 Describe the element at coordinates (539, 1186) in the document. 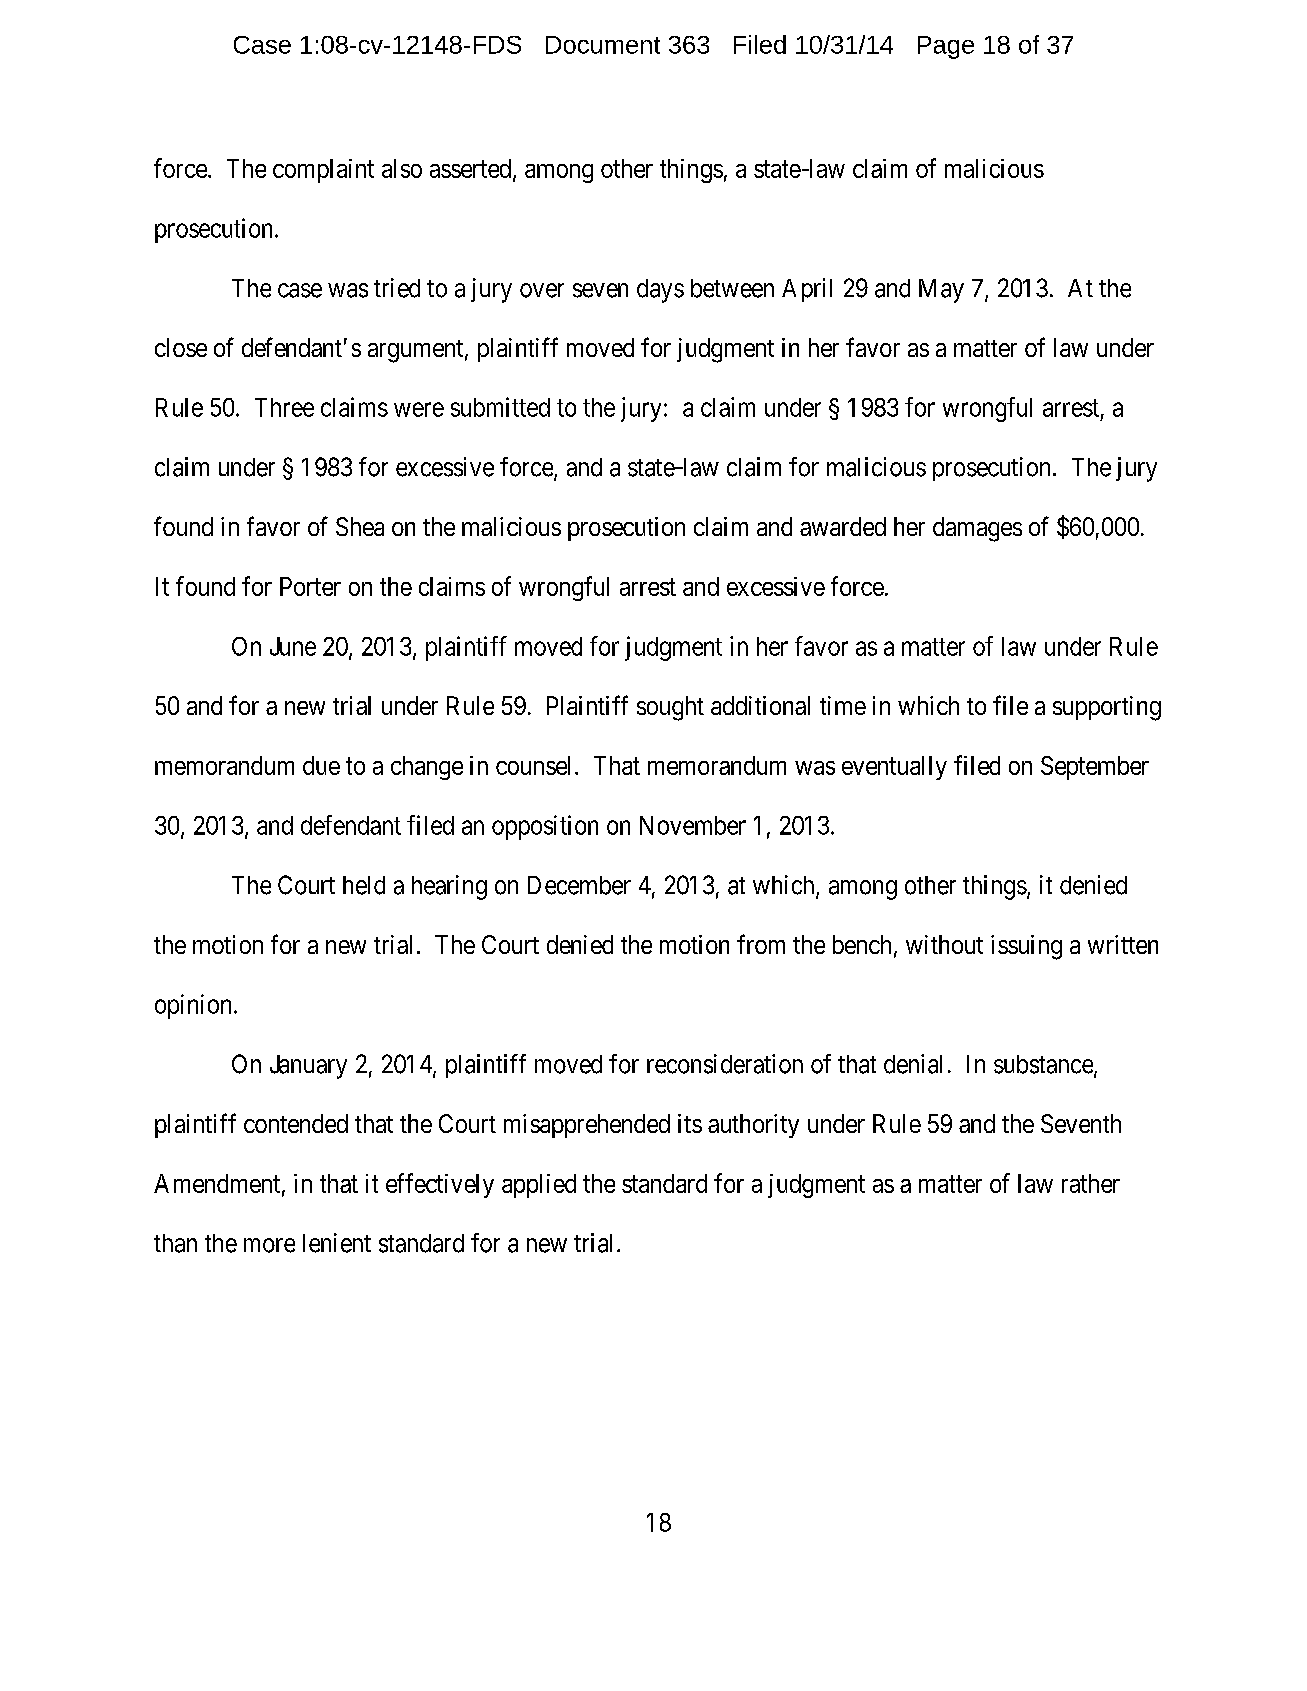

I see `applied` at that location.
